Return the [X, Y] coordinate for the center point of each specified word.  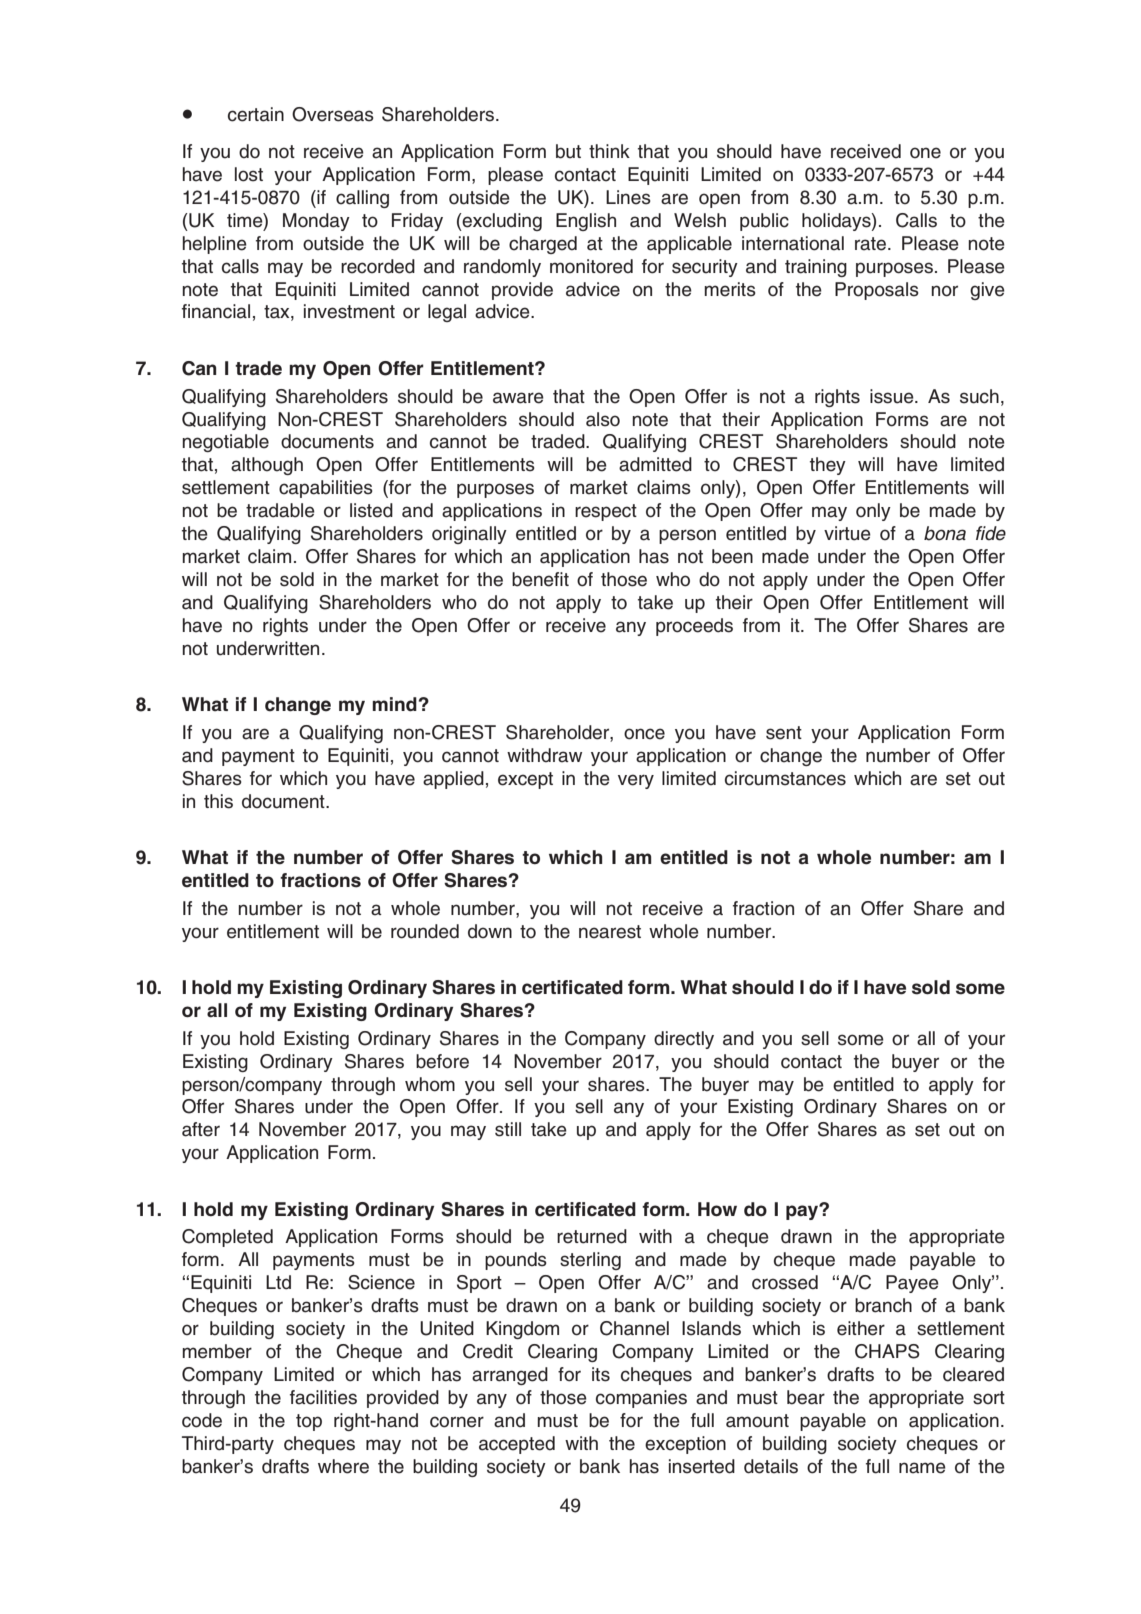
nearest [610, 932]
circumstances [785, 778]
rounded [425, 931]
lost [249, 174]
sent [784, 733]
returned [592, 1236]
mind [394, 704]
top [309, 1422]
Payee [912, 1284]
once [644, 734]
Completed [227, 1238]
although [267, 466]
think [609, 151]
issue [893, 396]
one [925, 153]
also [603, 419]
